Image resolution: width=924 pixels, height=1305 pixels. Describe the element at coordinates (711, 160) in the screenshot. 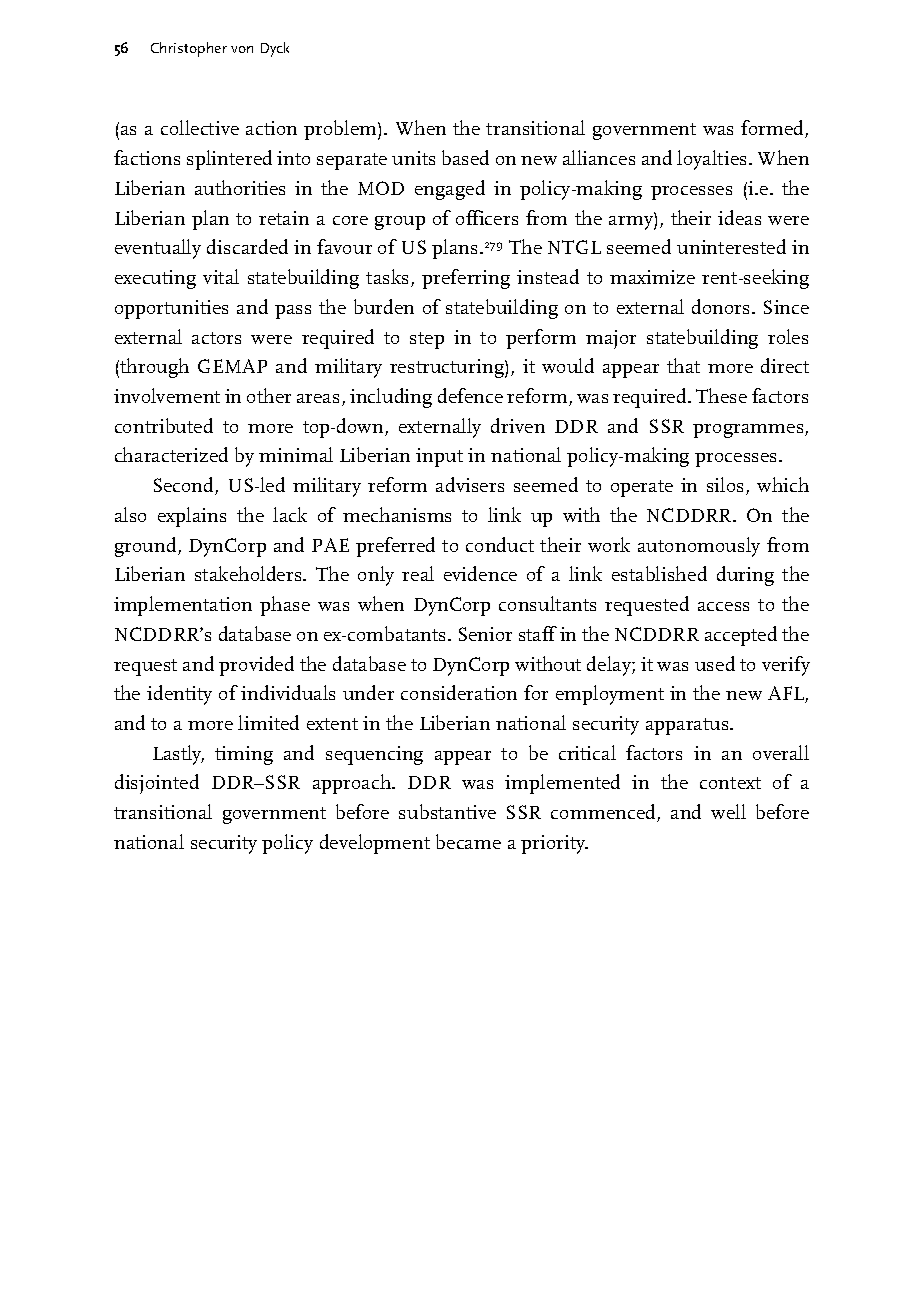

I see `loyalties` at that location.
